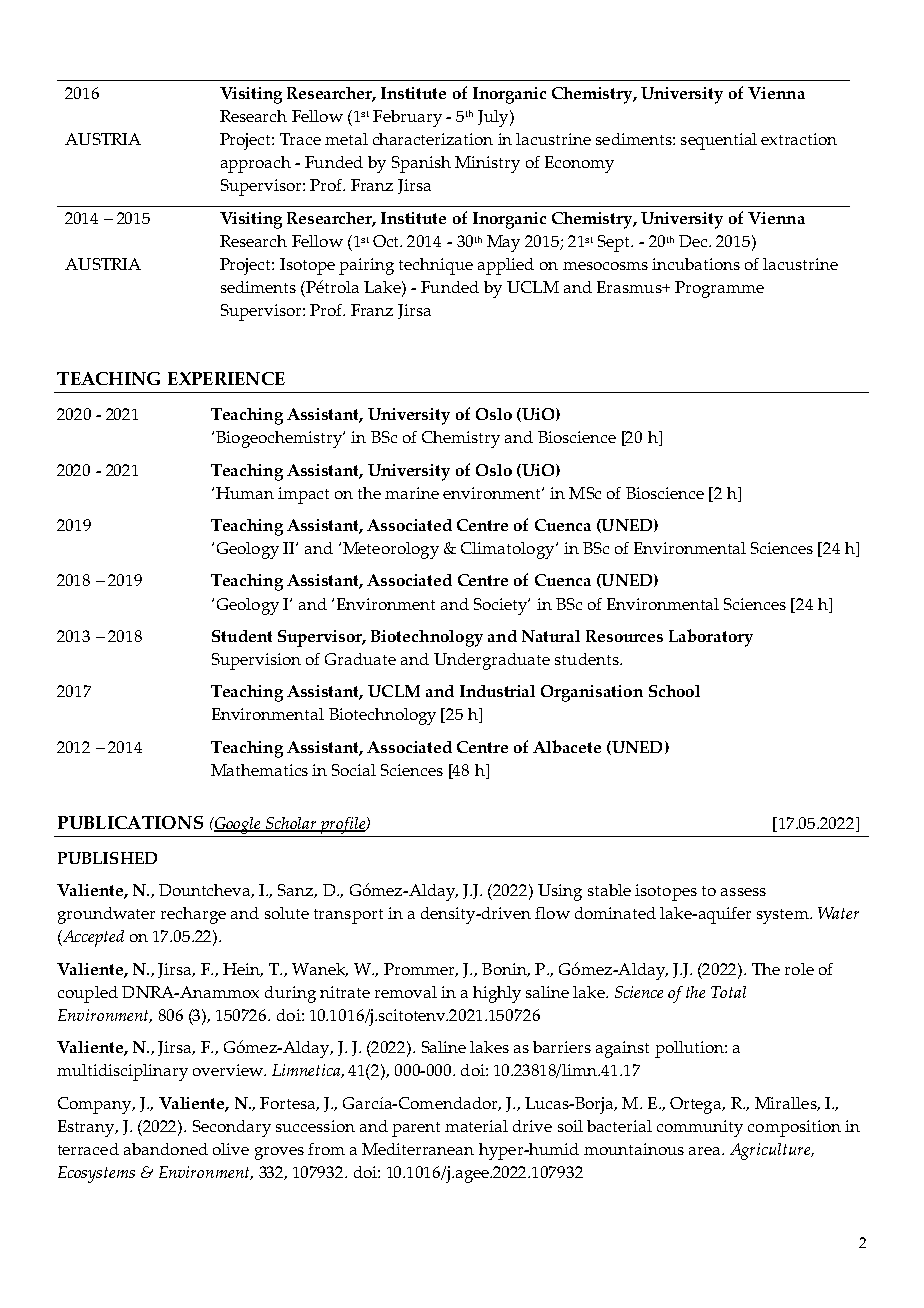 This screenshot has width=924, height=1308. I want to click on PUBLICATIONS, so click(130, 822).
